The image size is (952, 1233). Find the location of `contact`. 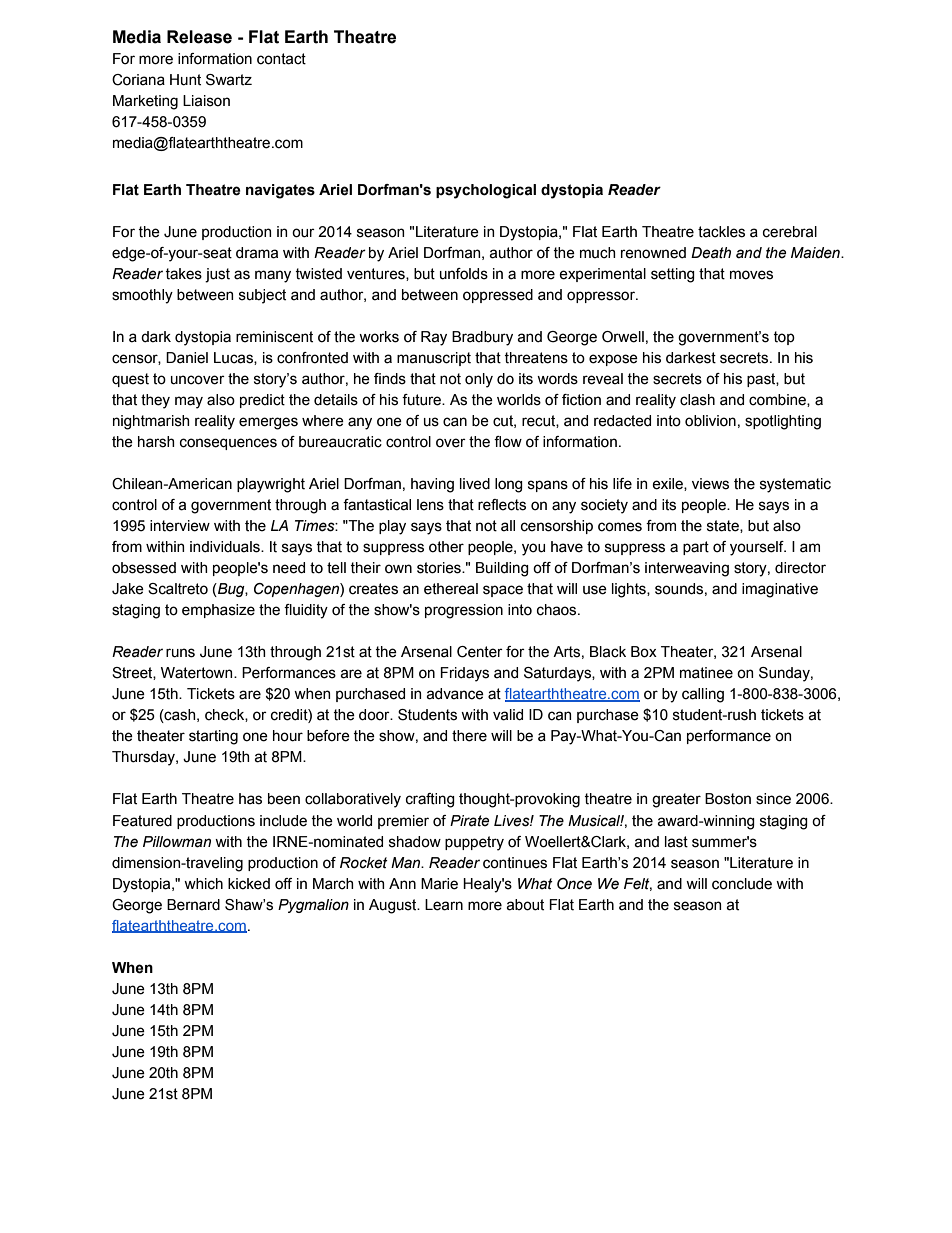

contact is located at coordinates (281, 59).
